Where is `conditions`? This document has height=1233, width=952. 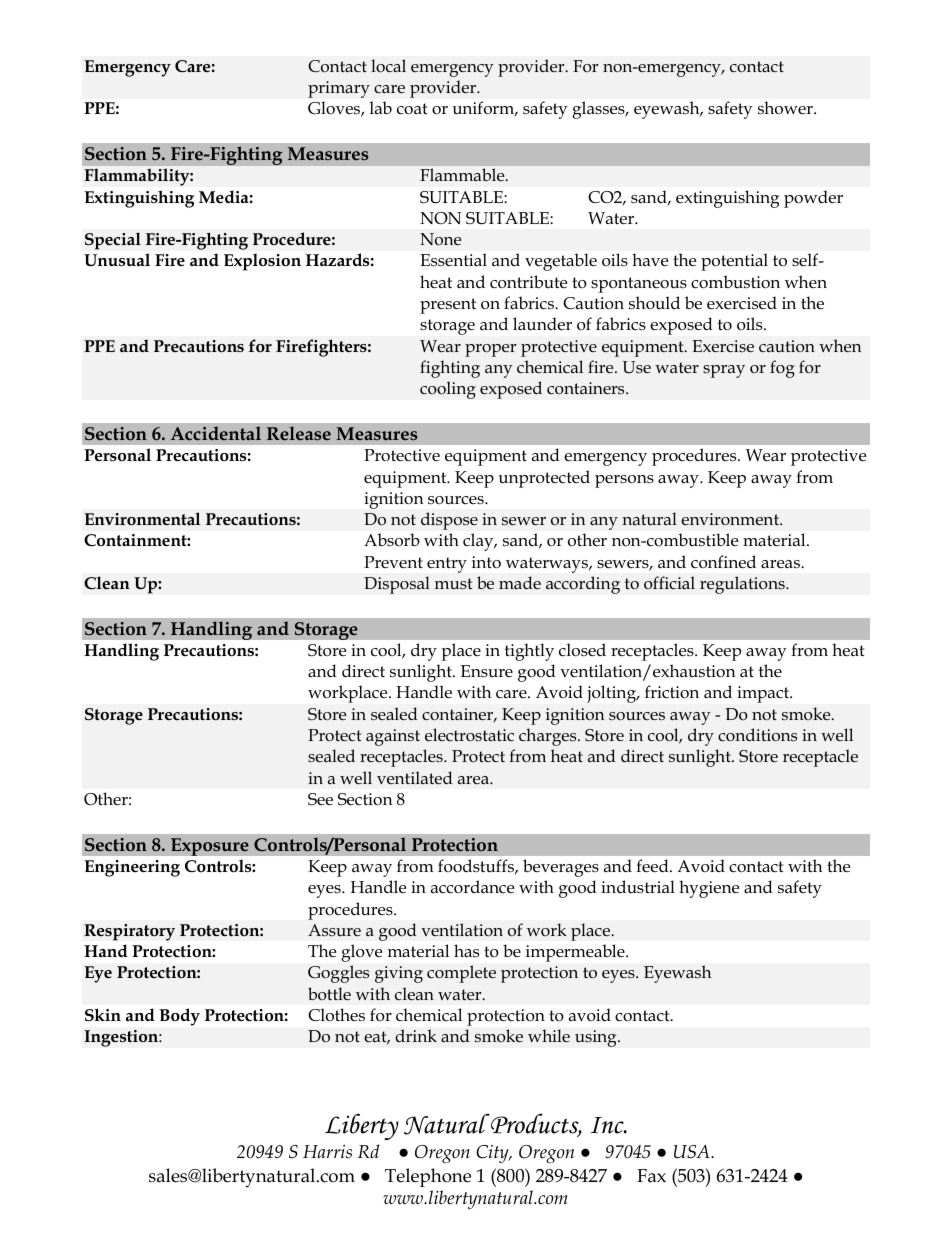 conditions is located at coordinates (757, 734).
